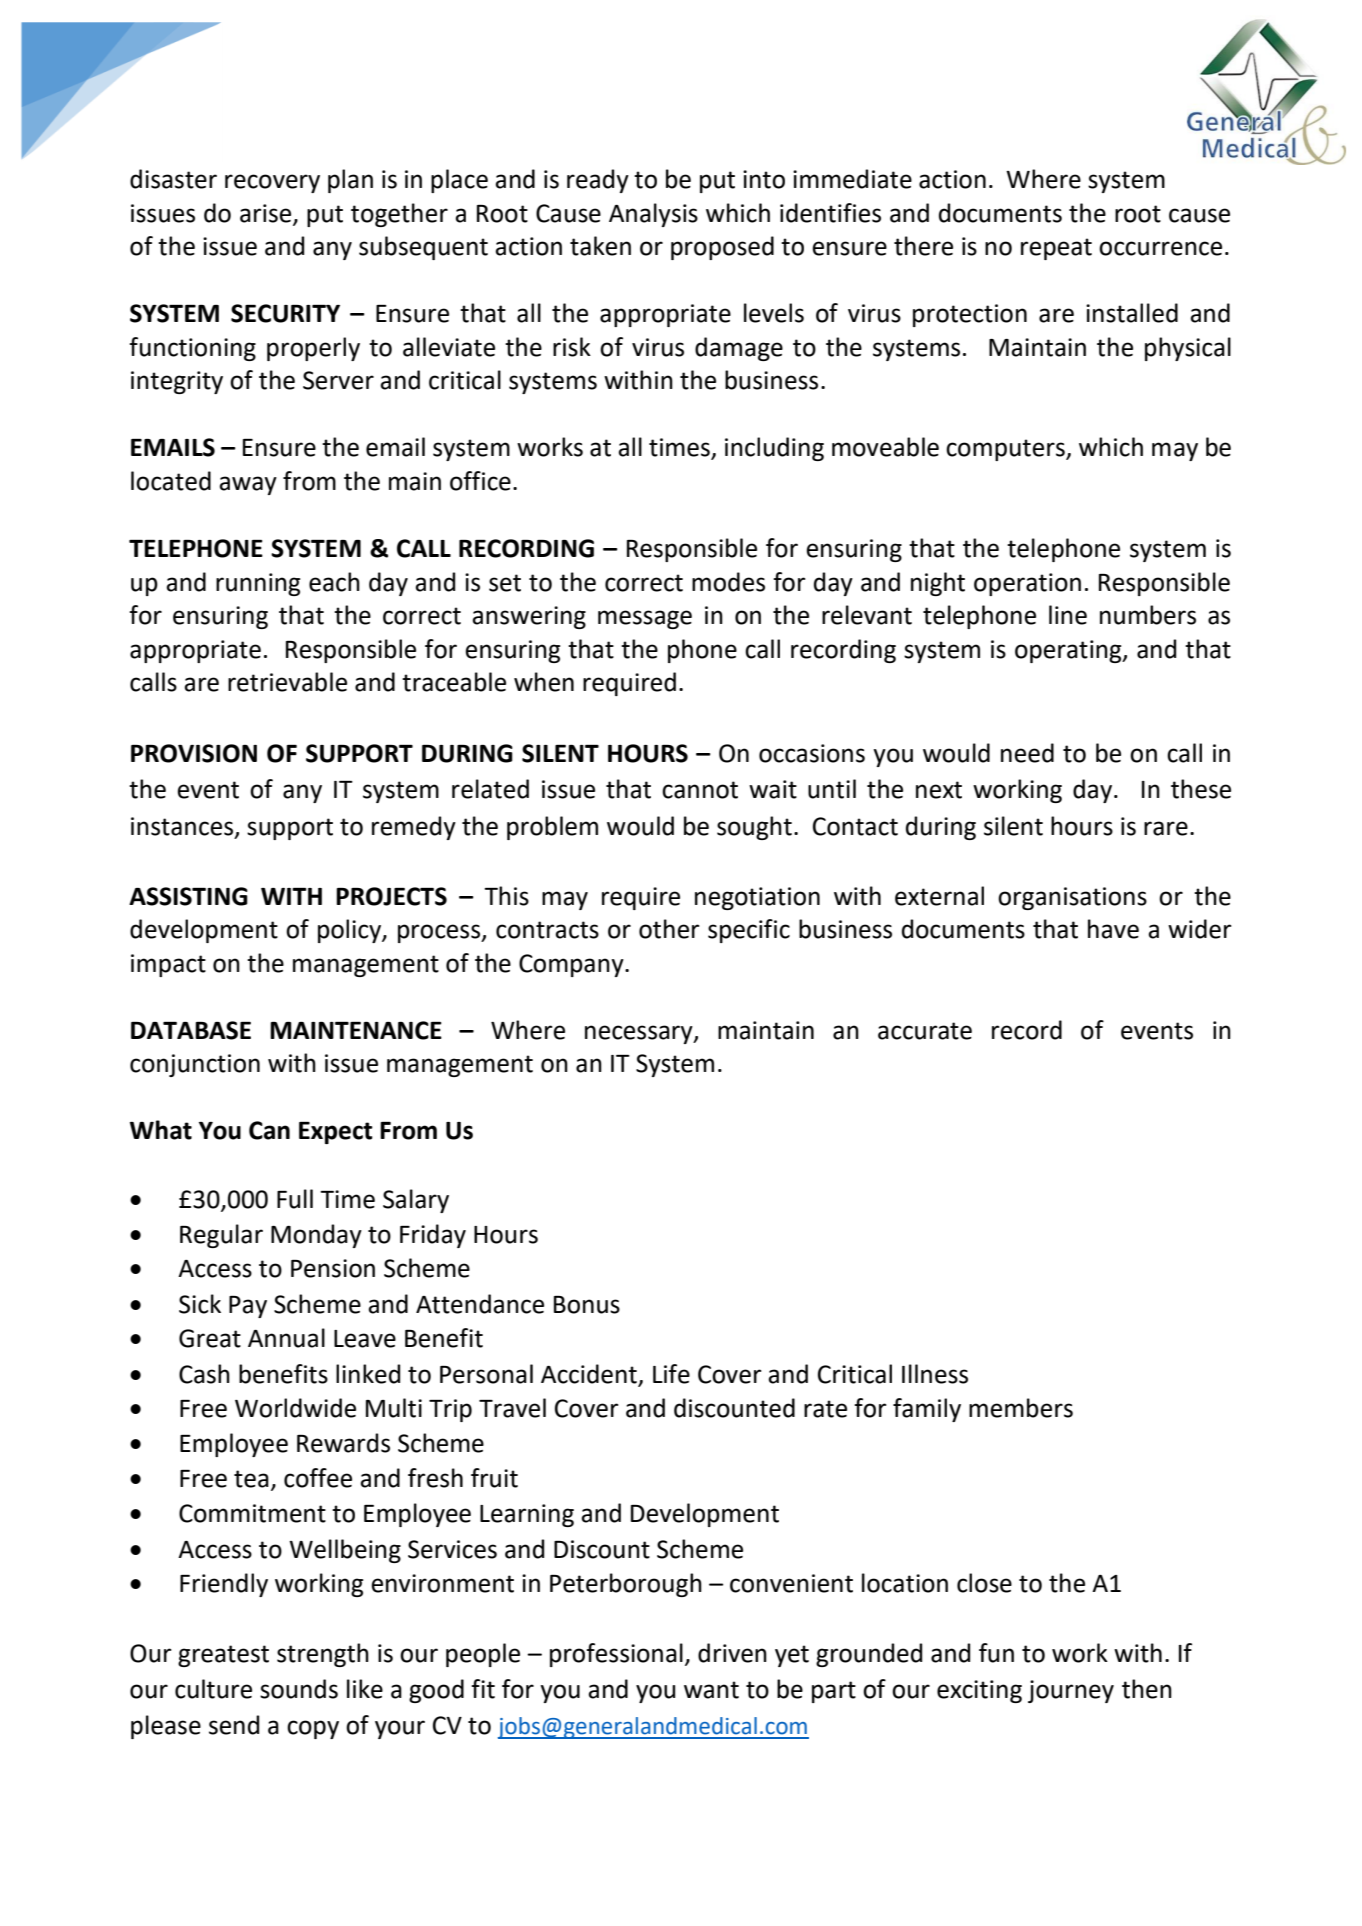  Describe the element at coordinates (700, 790) in the screenshot. I see `cannot` at that location.
